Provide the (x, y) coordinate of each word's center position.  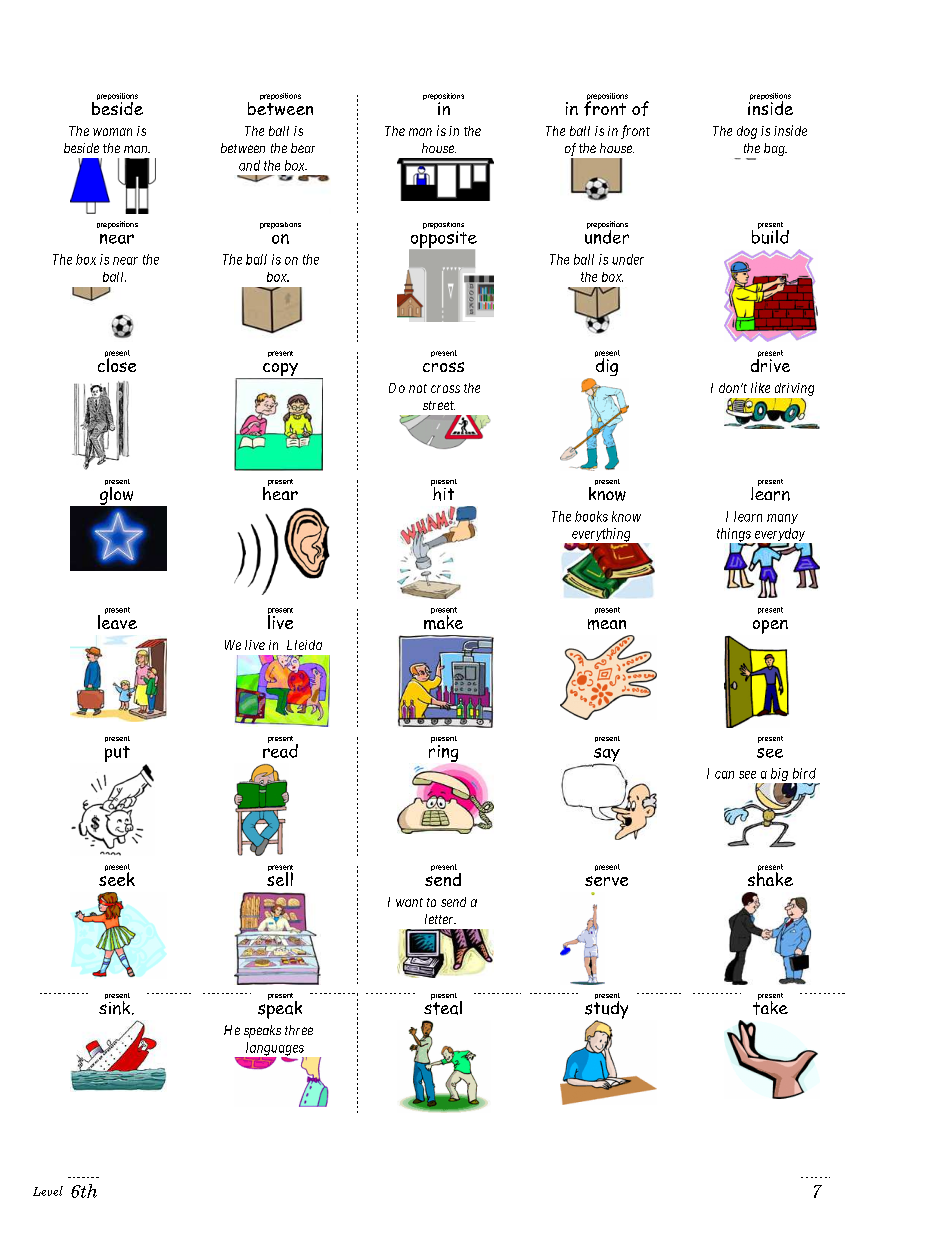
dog (747, 132)
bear (303, 148)
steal (443, 1006)
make (443, 621)
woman (112, 132)
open (770, 627)
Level (48, 1191)
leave (117, 621)
